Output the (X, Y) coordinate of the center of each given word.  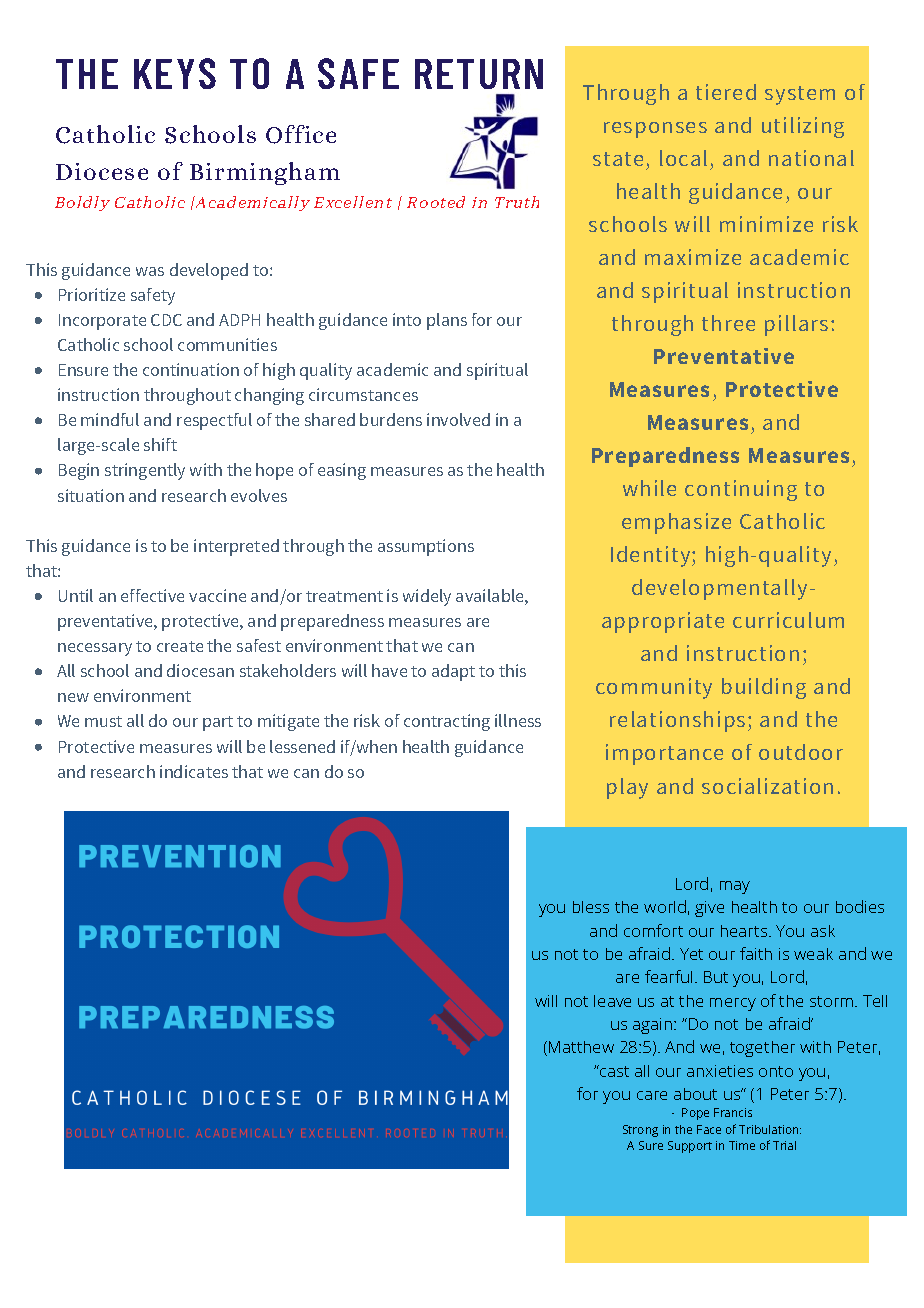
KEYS (175, 73)
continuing (741, 490)
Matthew (581, 1047)
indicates (194, 771)
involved (458, 419)
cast (613, 1071)
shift (160, 444)
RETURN (479, 74)
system (800, 95)
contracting (447, 722)
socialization (767, 786)
